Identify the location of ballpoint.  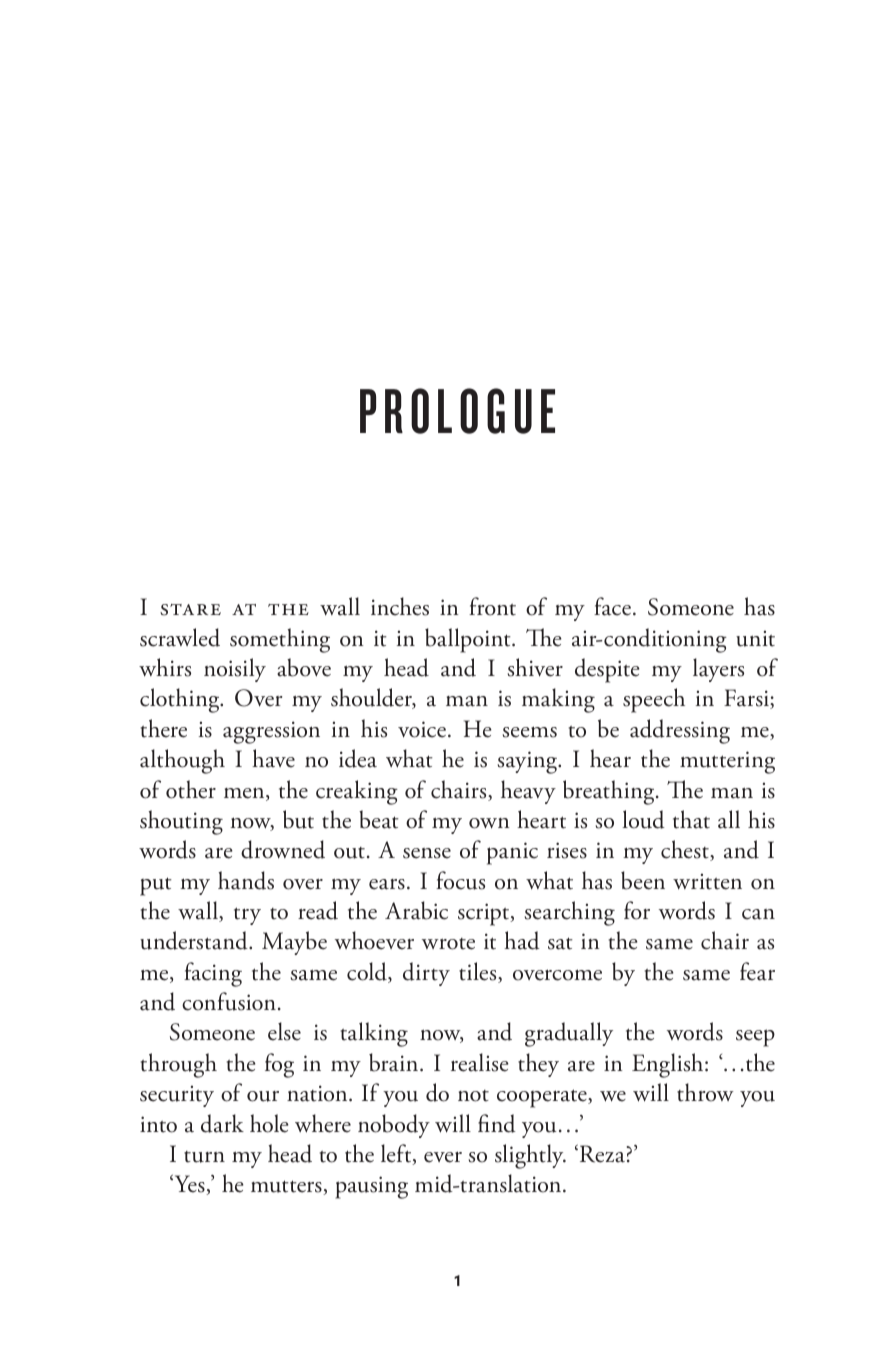
(469, 640).
